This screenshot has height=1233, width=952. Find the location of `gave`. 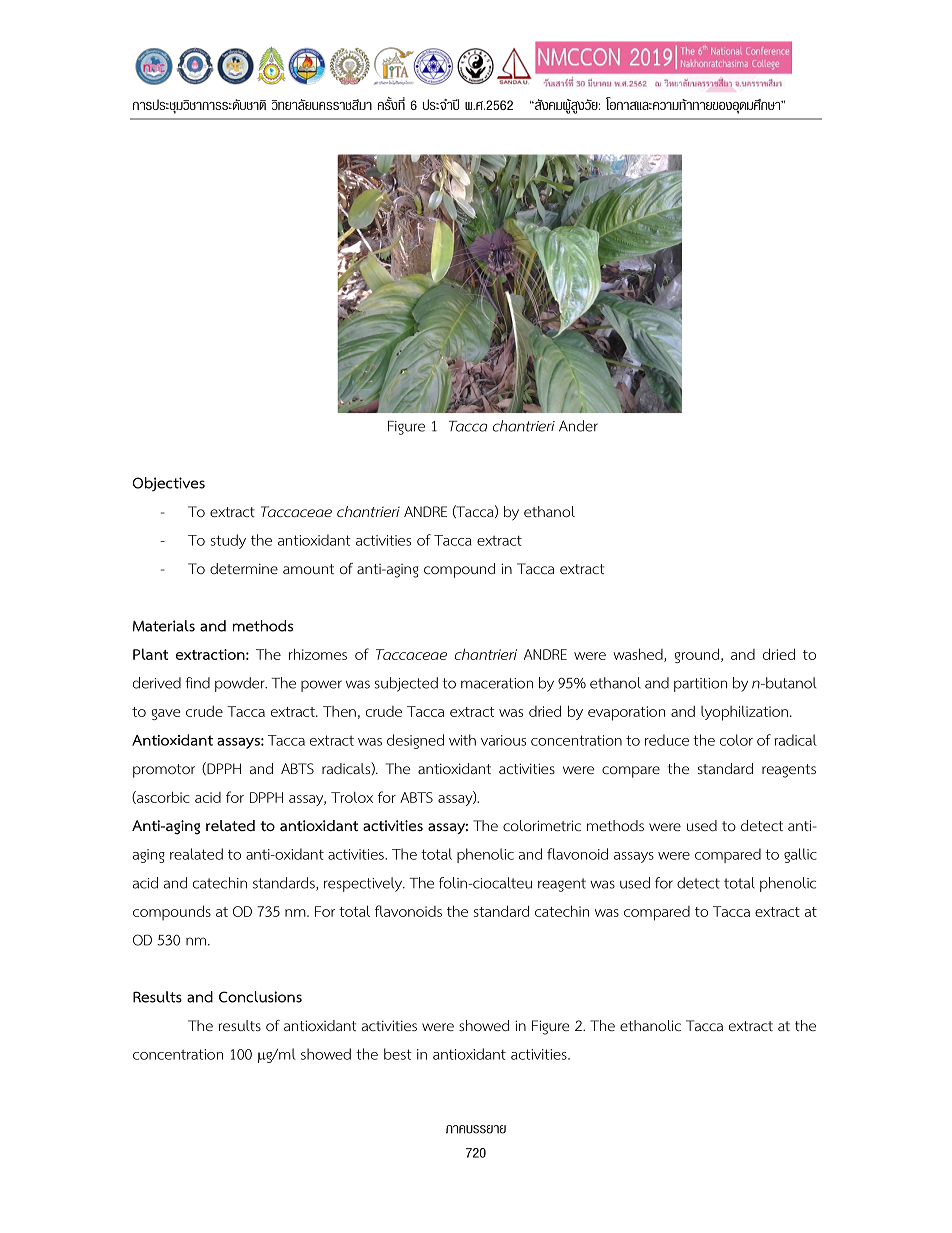

gave is located at coordinates (166, 714).
